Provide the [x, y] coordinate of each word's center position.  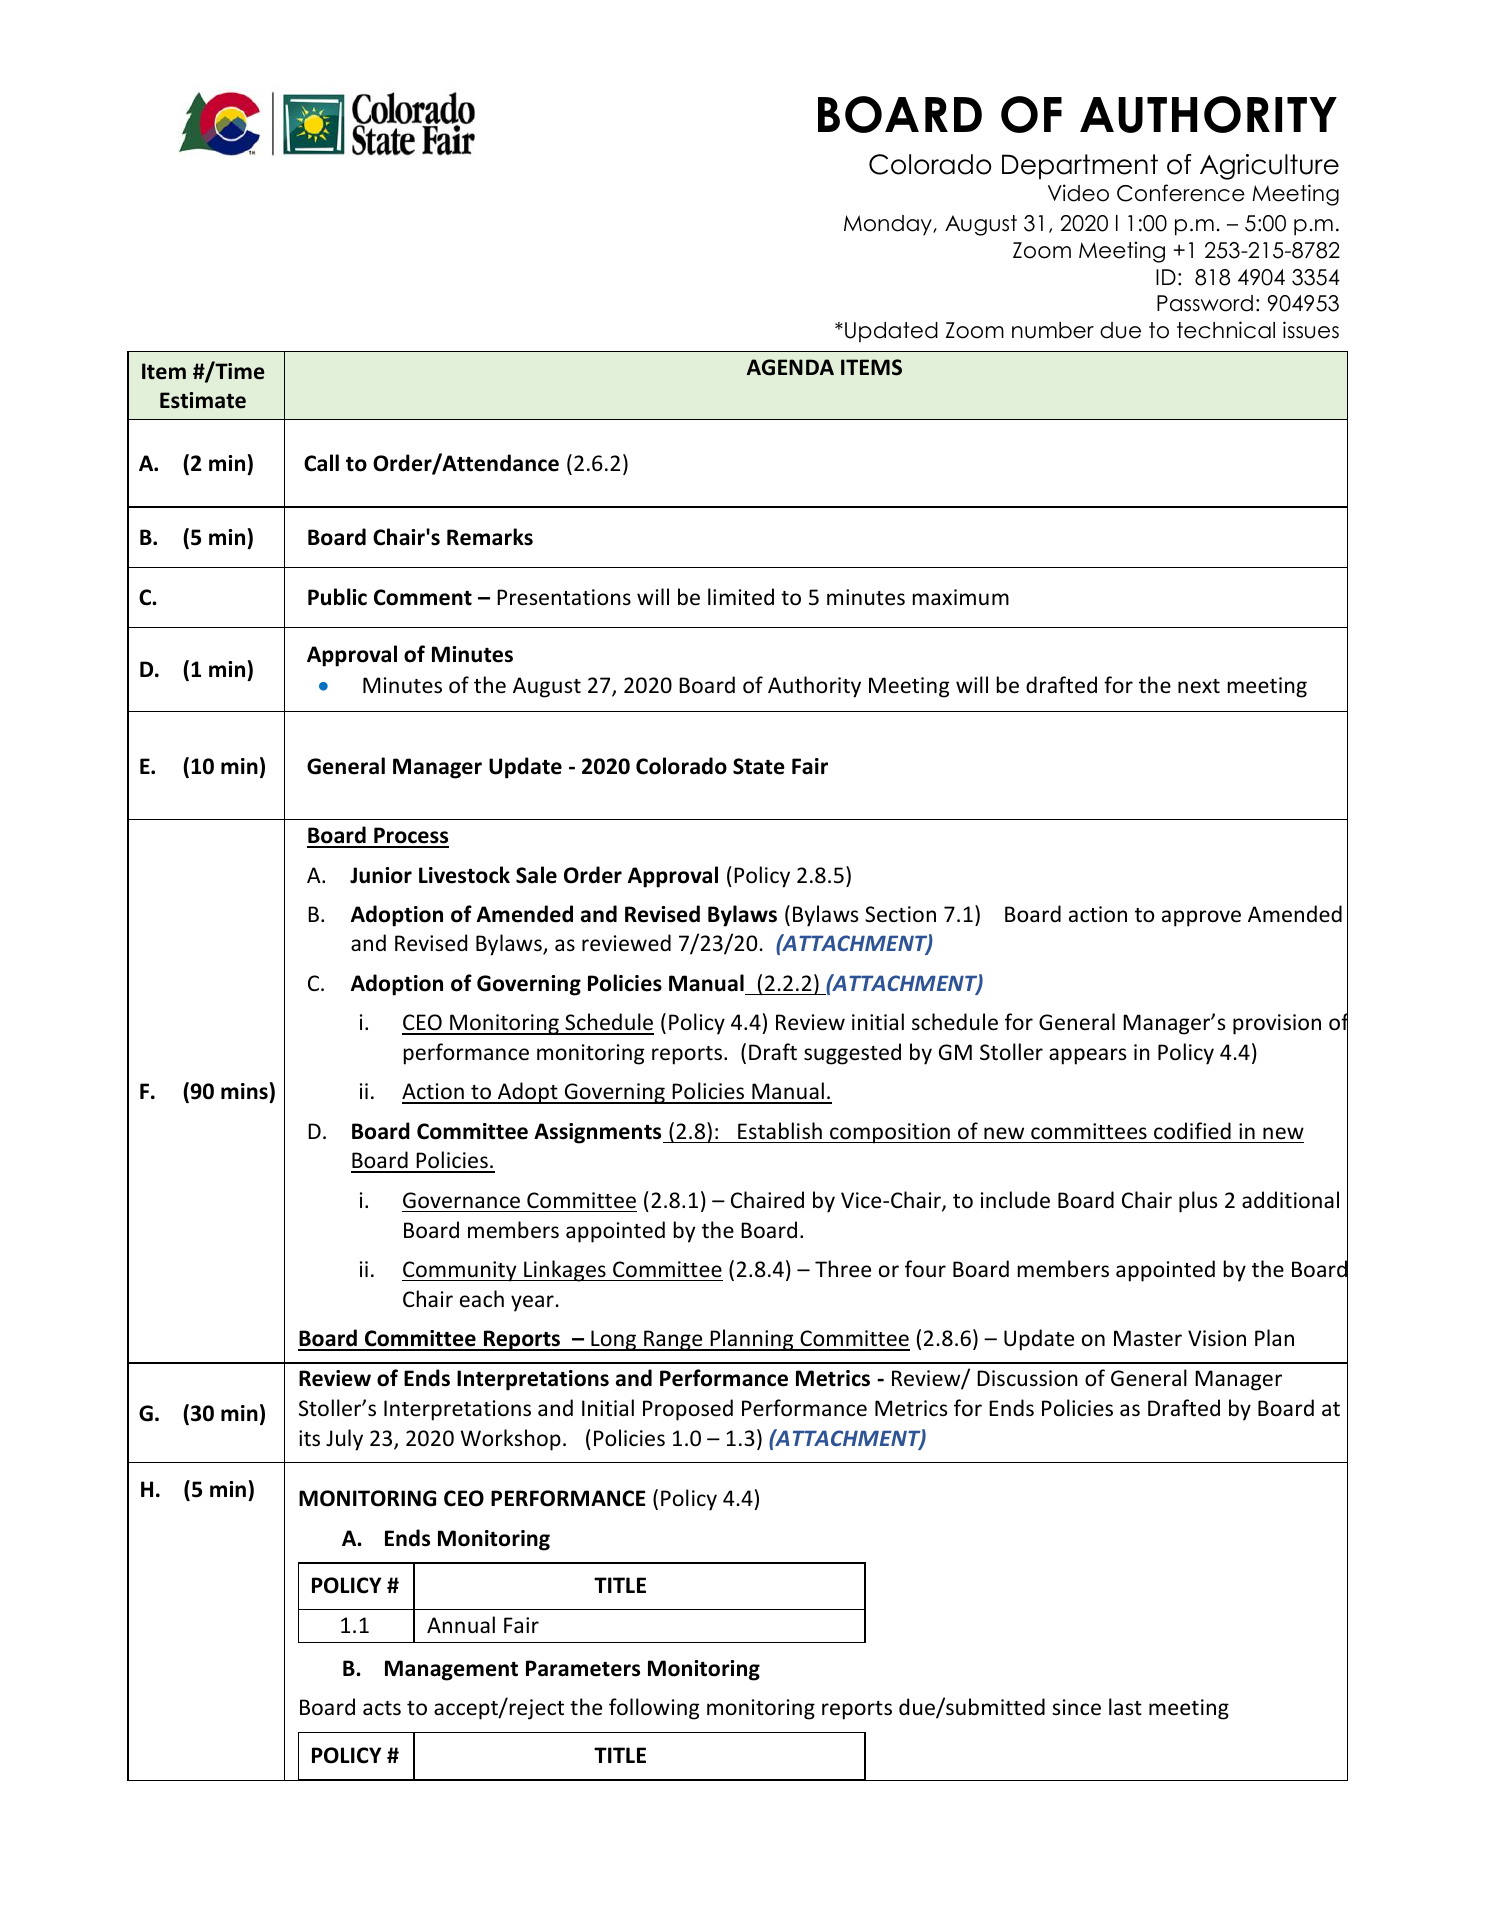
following [654, 1709]
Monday [889, 225]
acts [382, 1708]
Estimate [203, 400]
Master [1148, 1338]
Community [460, 1271]
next [1199, 686]
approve [1201, 918]
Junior [381, 875]
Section [900, 914]
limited [741, 597]
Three [843, 1269]
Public [337, 597]
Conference [1181, 193]
